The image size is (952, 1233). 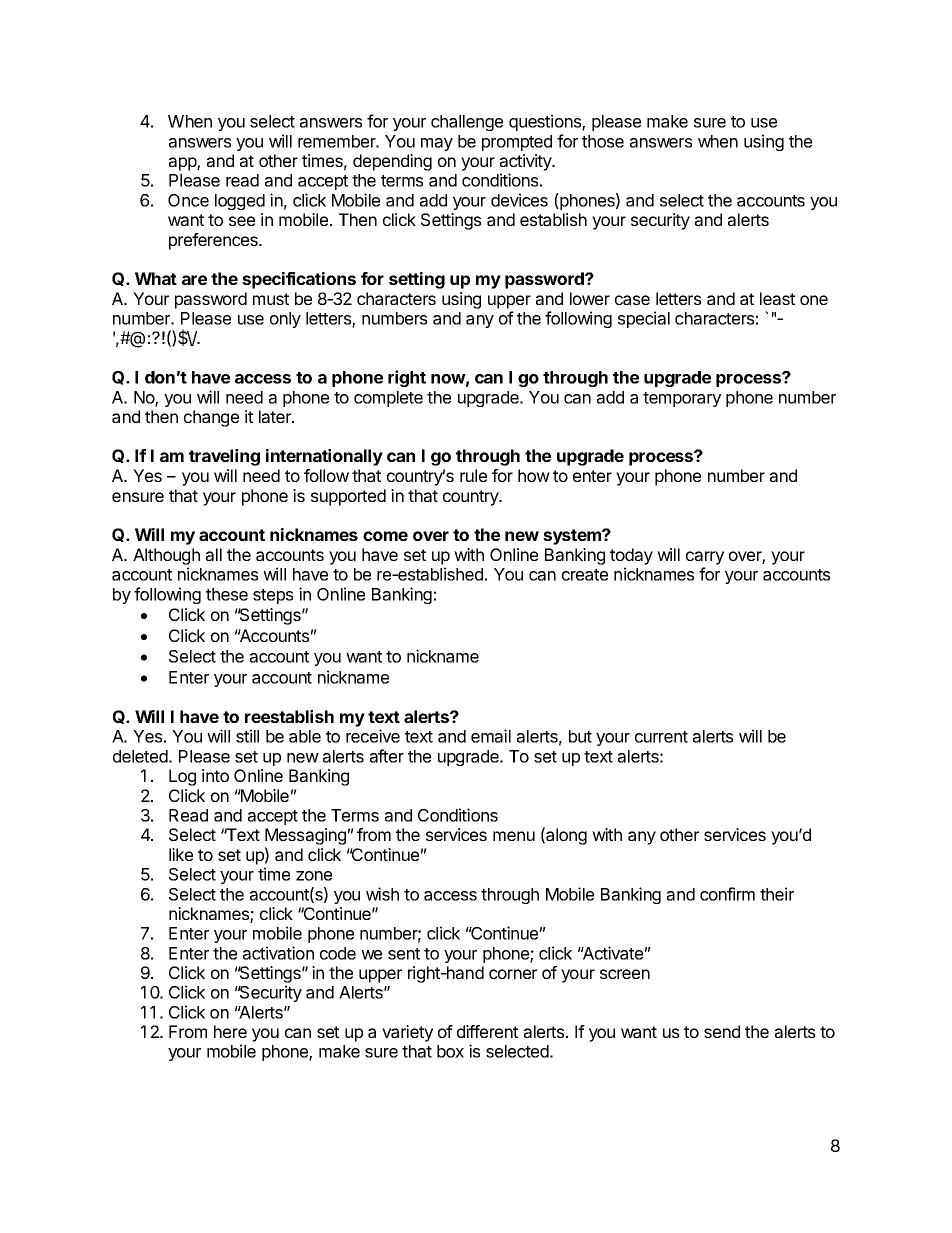 I want to click on here, so click(x=230, y=1031).
